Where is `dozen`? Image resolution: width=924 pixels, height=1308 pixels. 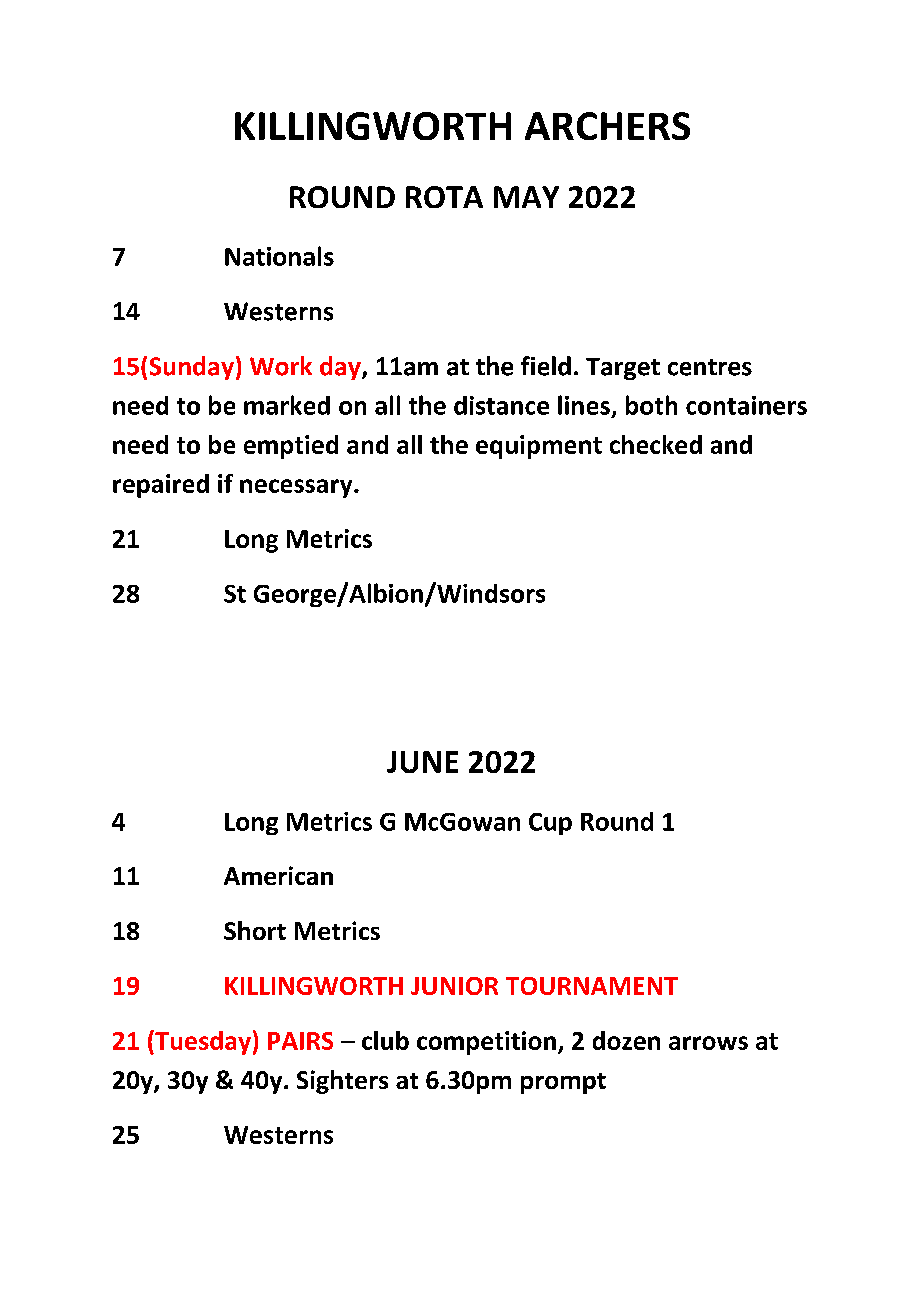
dozen is located at coordinates (626, 1040).
